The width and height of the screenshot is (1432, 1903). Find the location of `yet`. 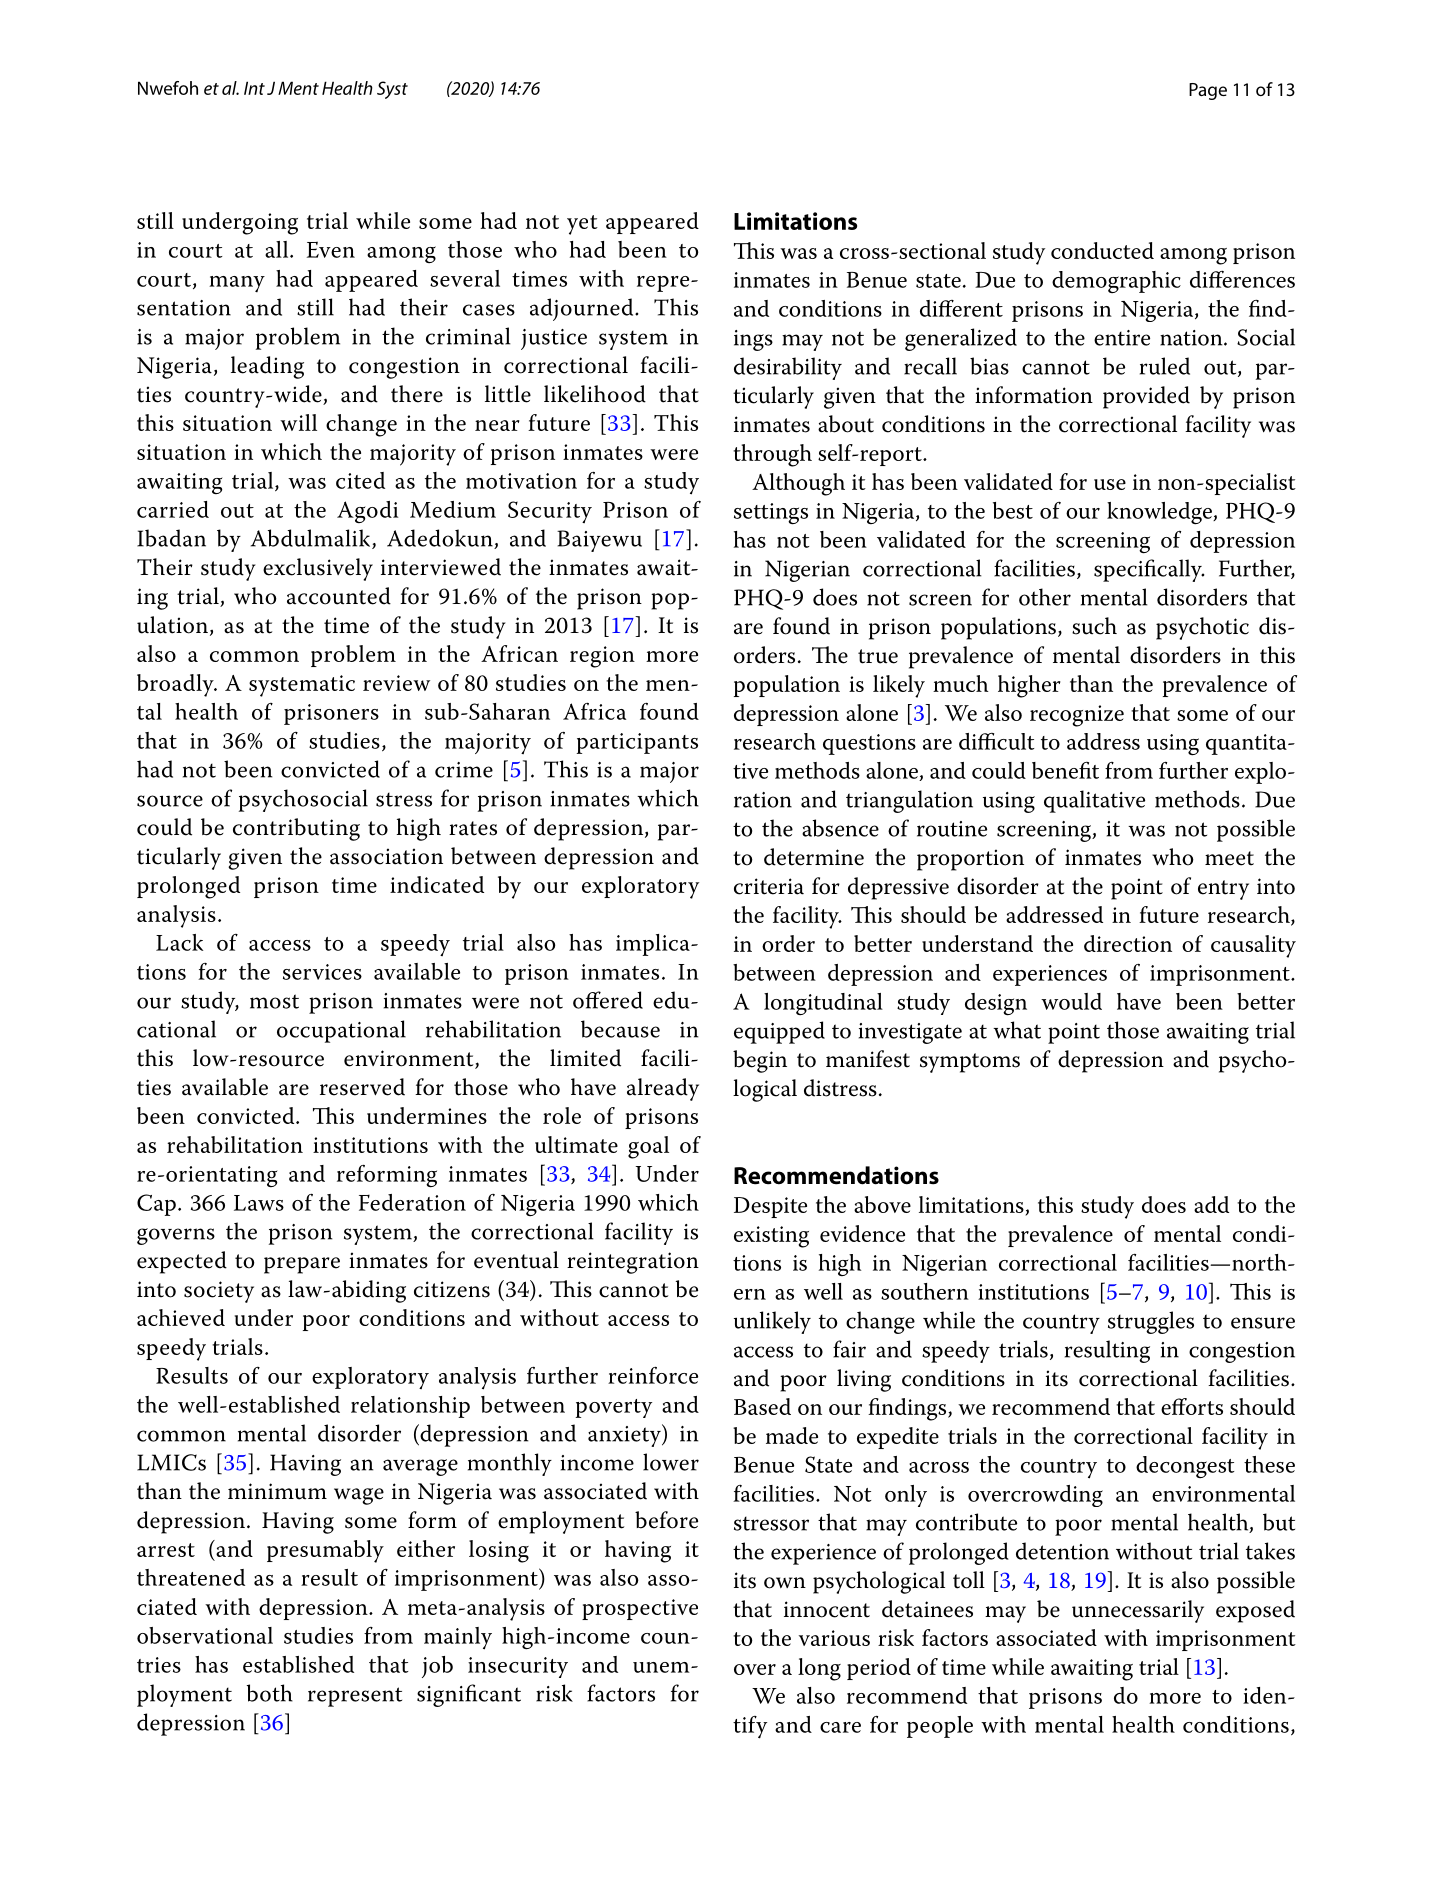

yet is located at coordinates (582, 225).
